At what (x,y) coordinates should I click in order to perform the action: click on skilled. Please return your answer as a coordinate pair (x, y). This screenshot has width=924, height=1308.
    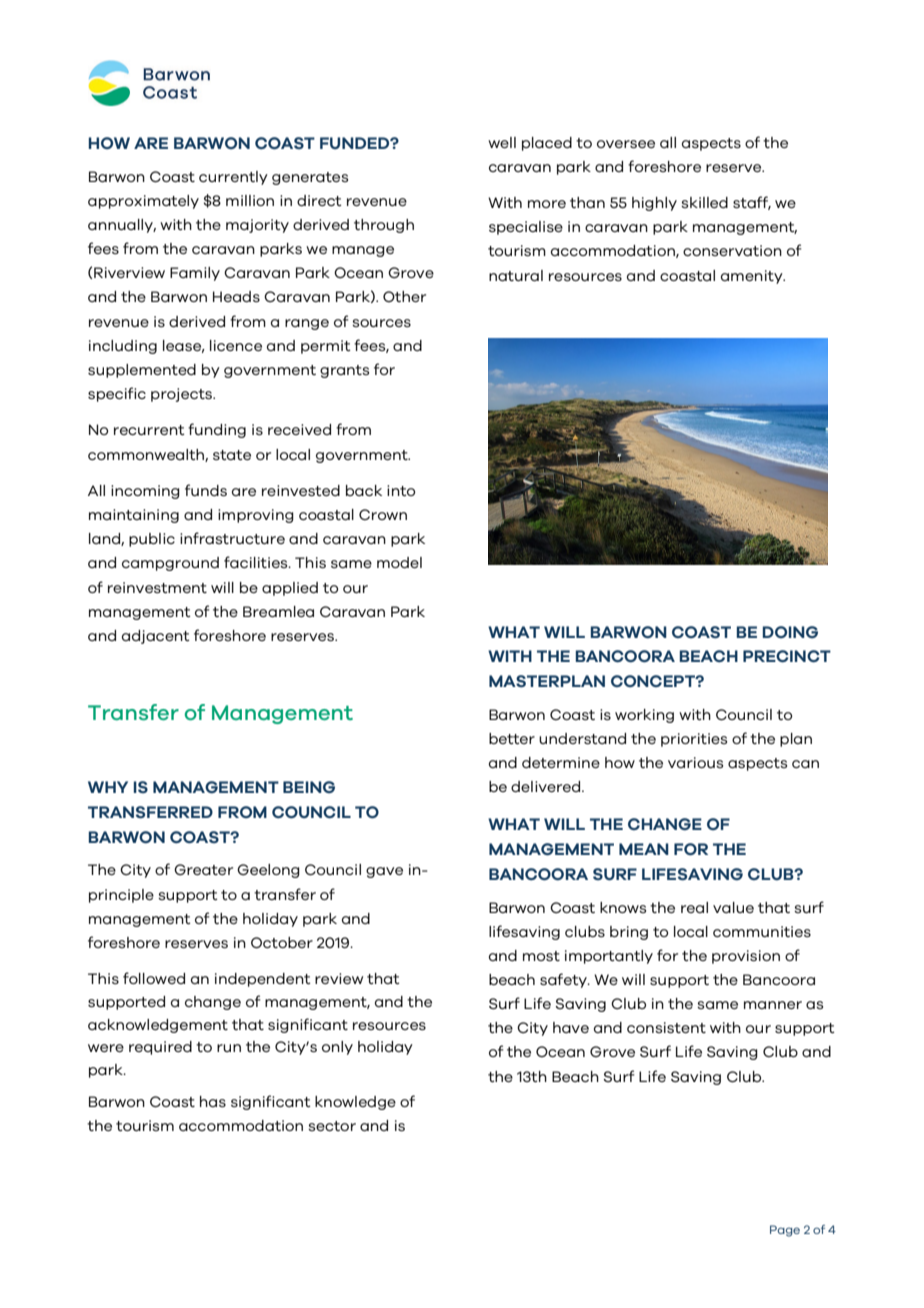
    Looking at the image, I should click on (704, 202).
